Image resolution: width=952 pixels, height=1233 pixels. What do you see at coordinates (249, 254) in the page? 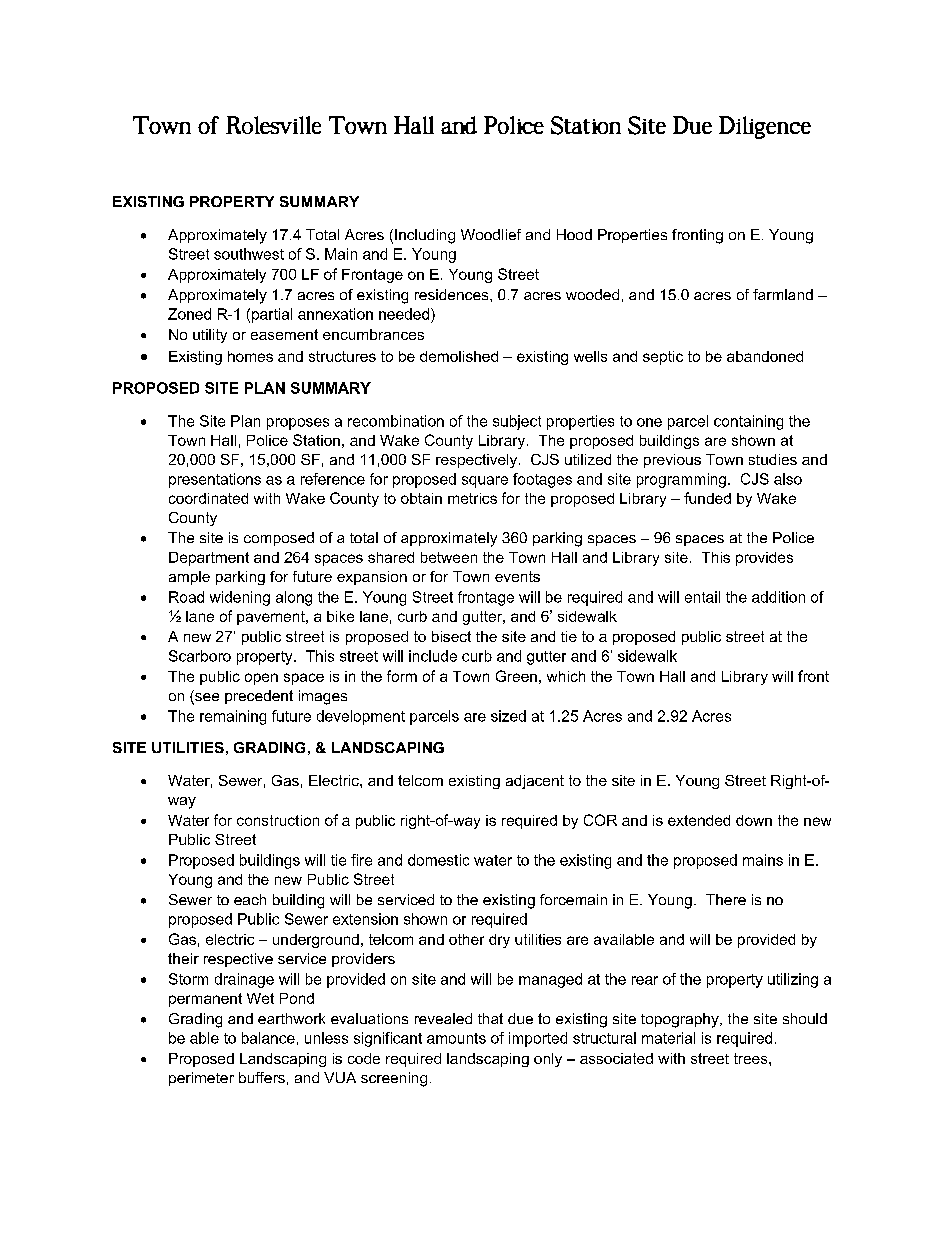
I see `southwest` at bounding box center [249, 254].
